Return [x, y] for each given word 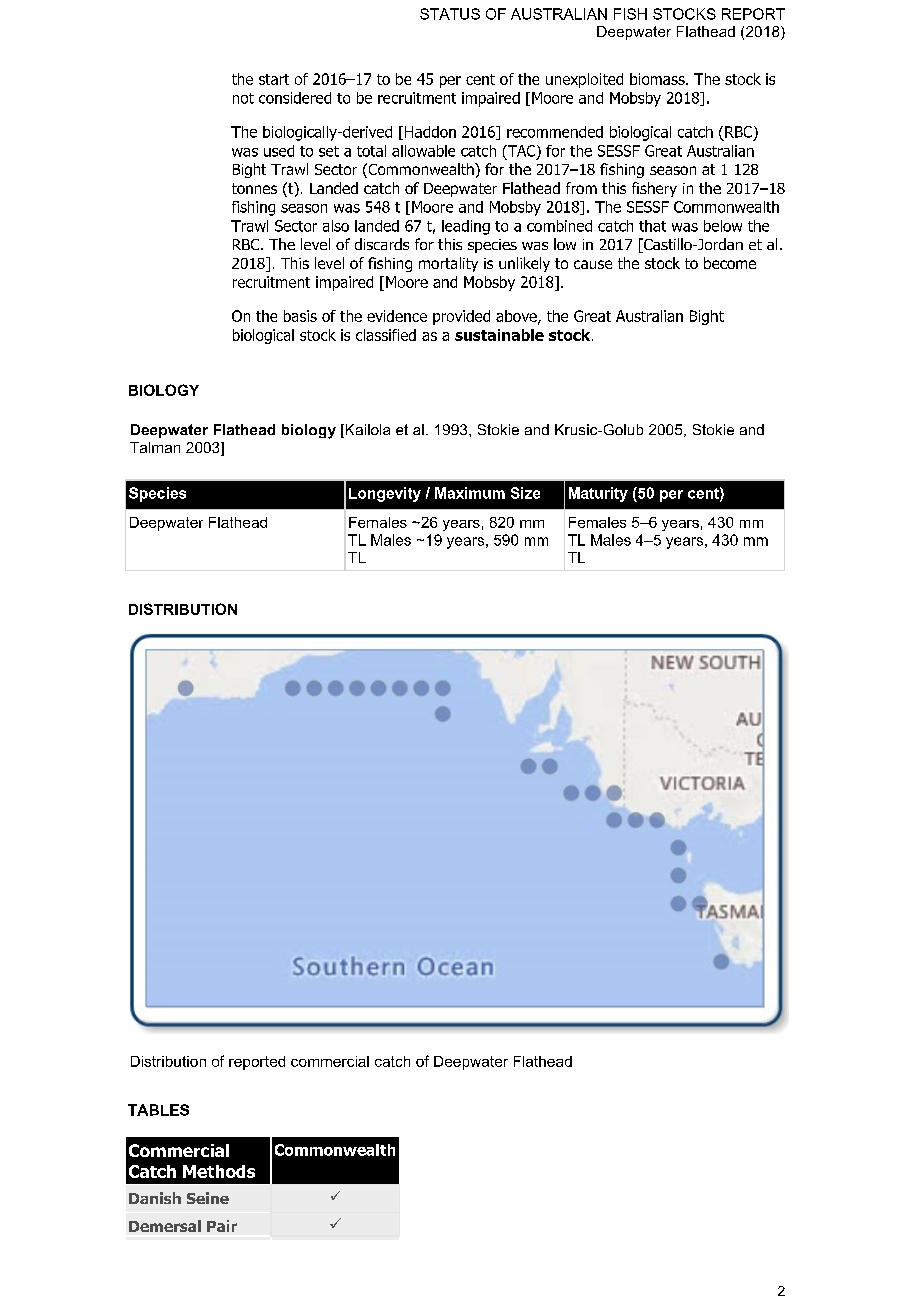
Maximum [470, 493]
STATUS [450, 14]
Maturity [598, 494]
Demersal [165, 1226]
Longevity [385, 494]
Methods [219, 1171]
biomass [658, 79]
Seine [208, 1198]
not [243, 98]
